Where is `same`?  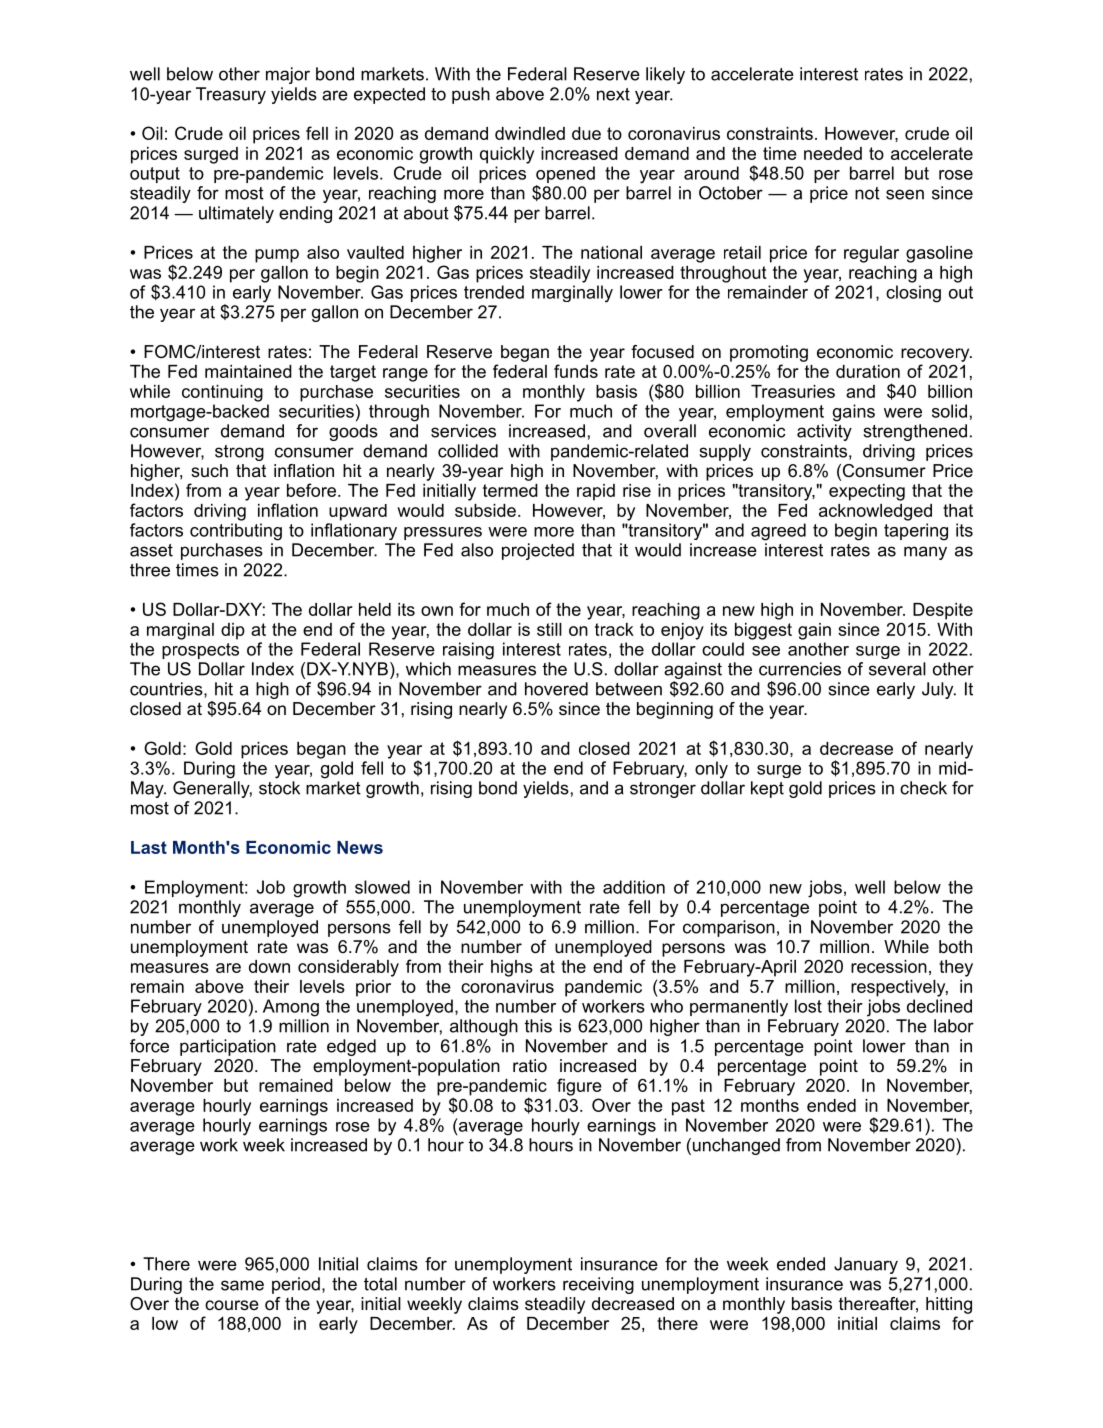 same is located at coordinates (242, 1285).
